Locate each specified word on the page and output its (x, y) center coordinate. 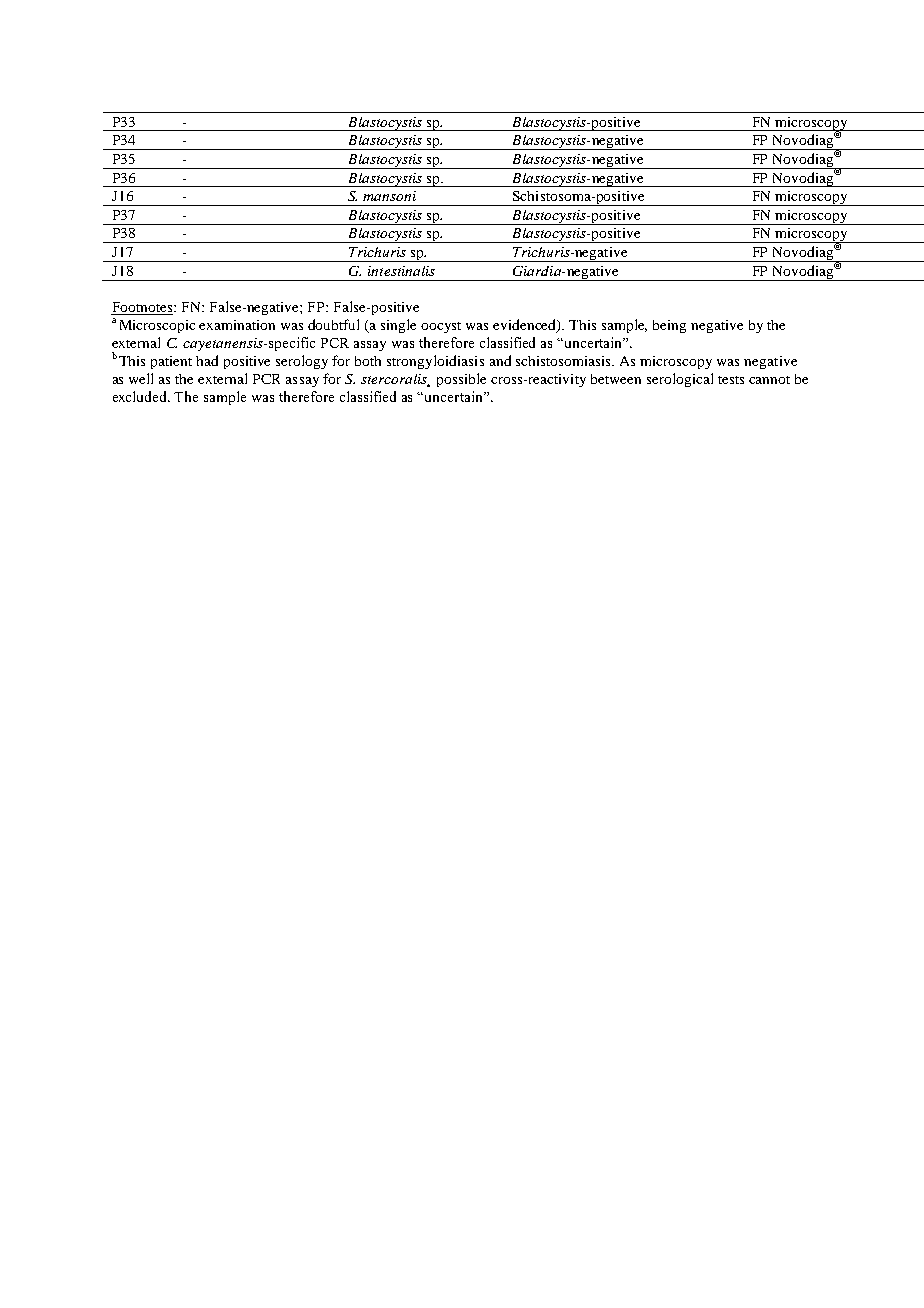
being (669, 326)
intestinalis (401, 271)
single (398, 326)
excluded (141, 396)
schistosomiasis (565, 361)
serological (680, 380)
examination (237, 325)
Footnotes (143, 308)
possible (461, 380)
